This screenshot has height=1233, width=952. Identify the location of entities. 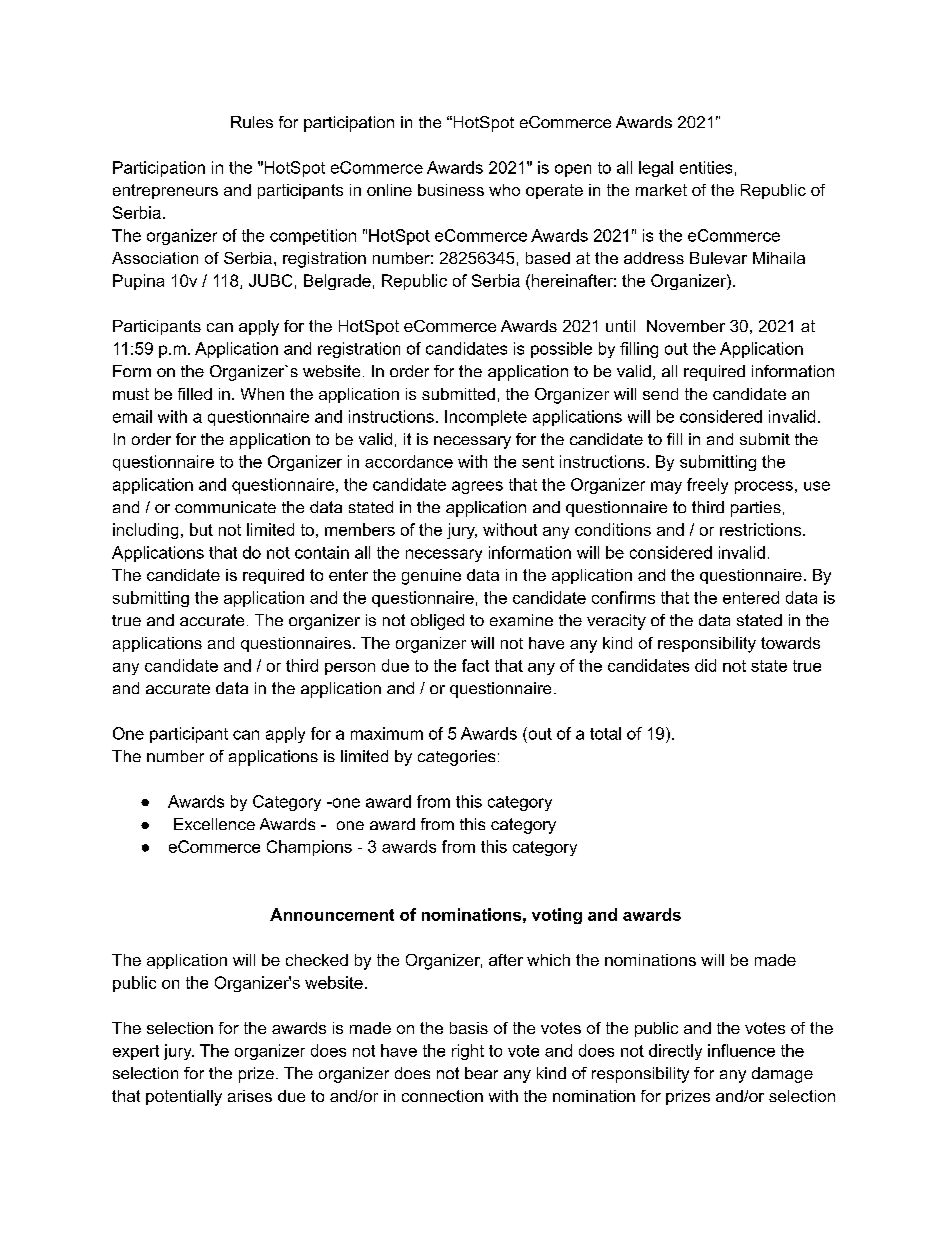
(706, 167).
